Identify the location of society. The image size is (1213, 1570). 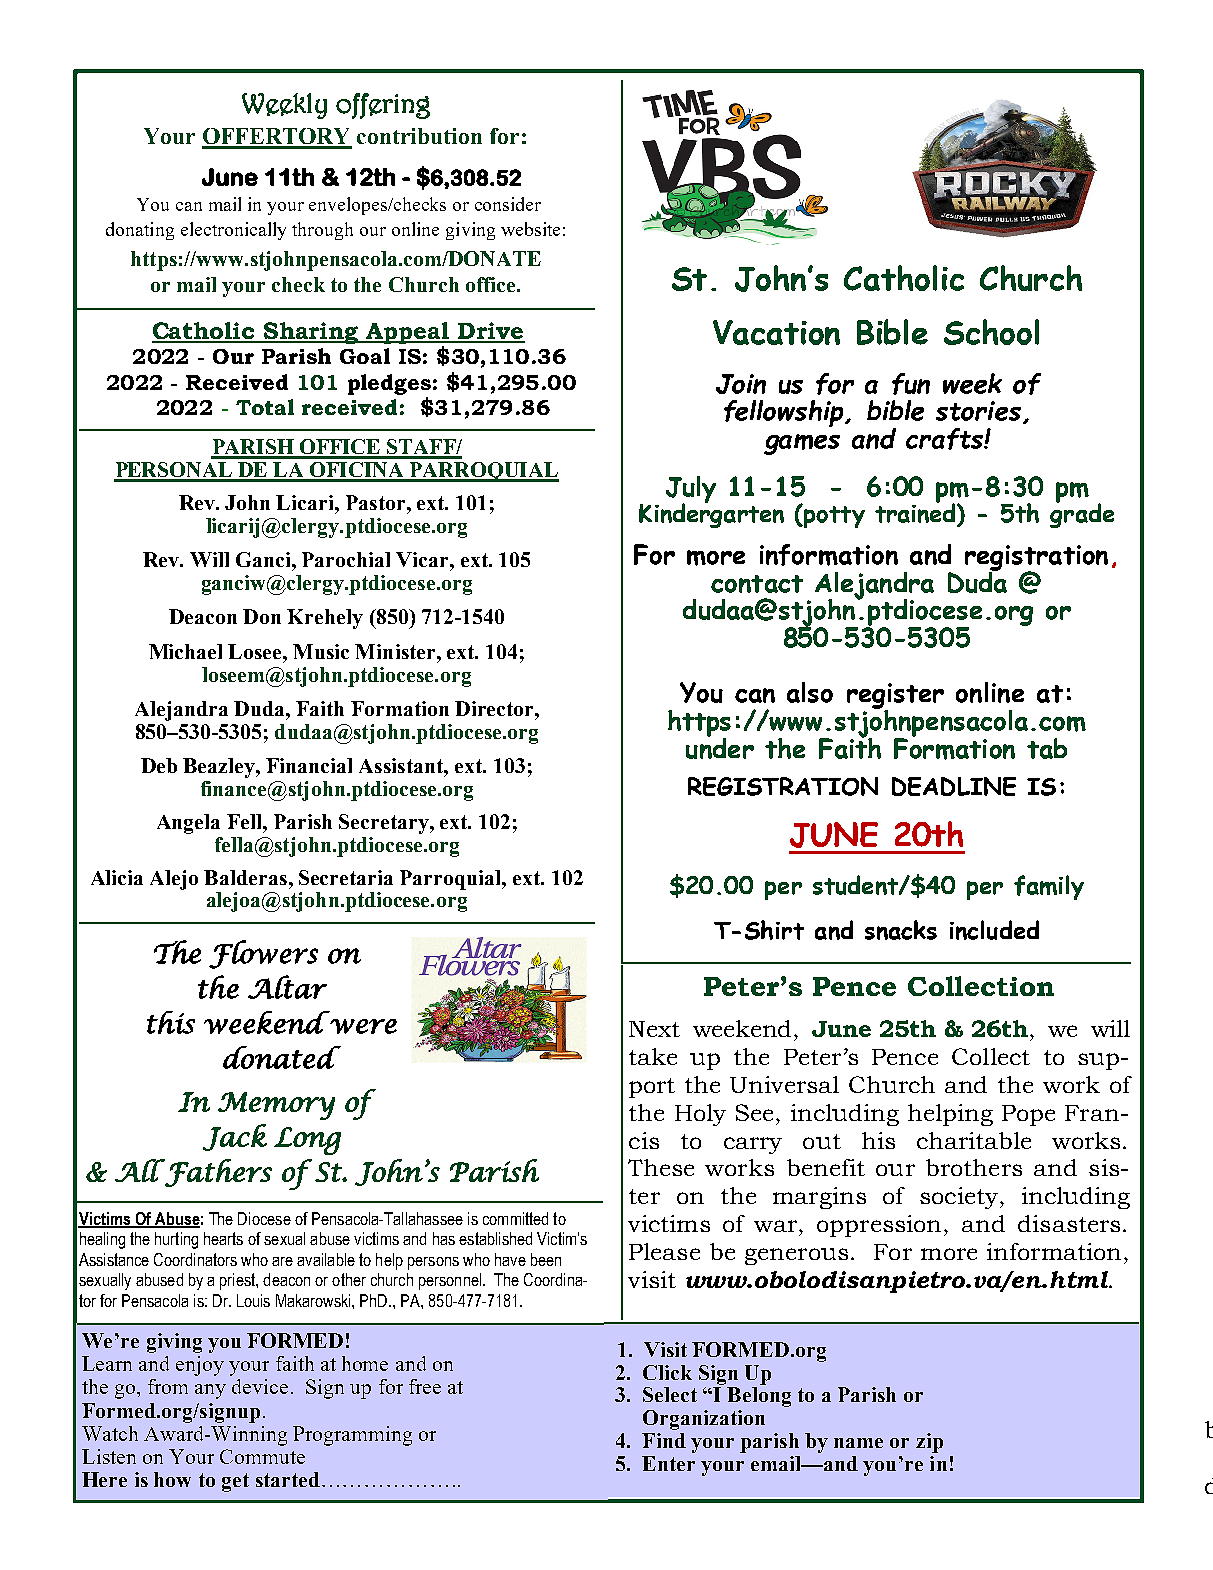
(960, 1198).
